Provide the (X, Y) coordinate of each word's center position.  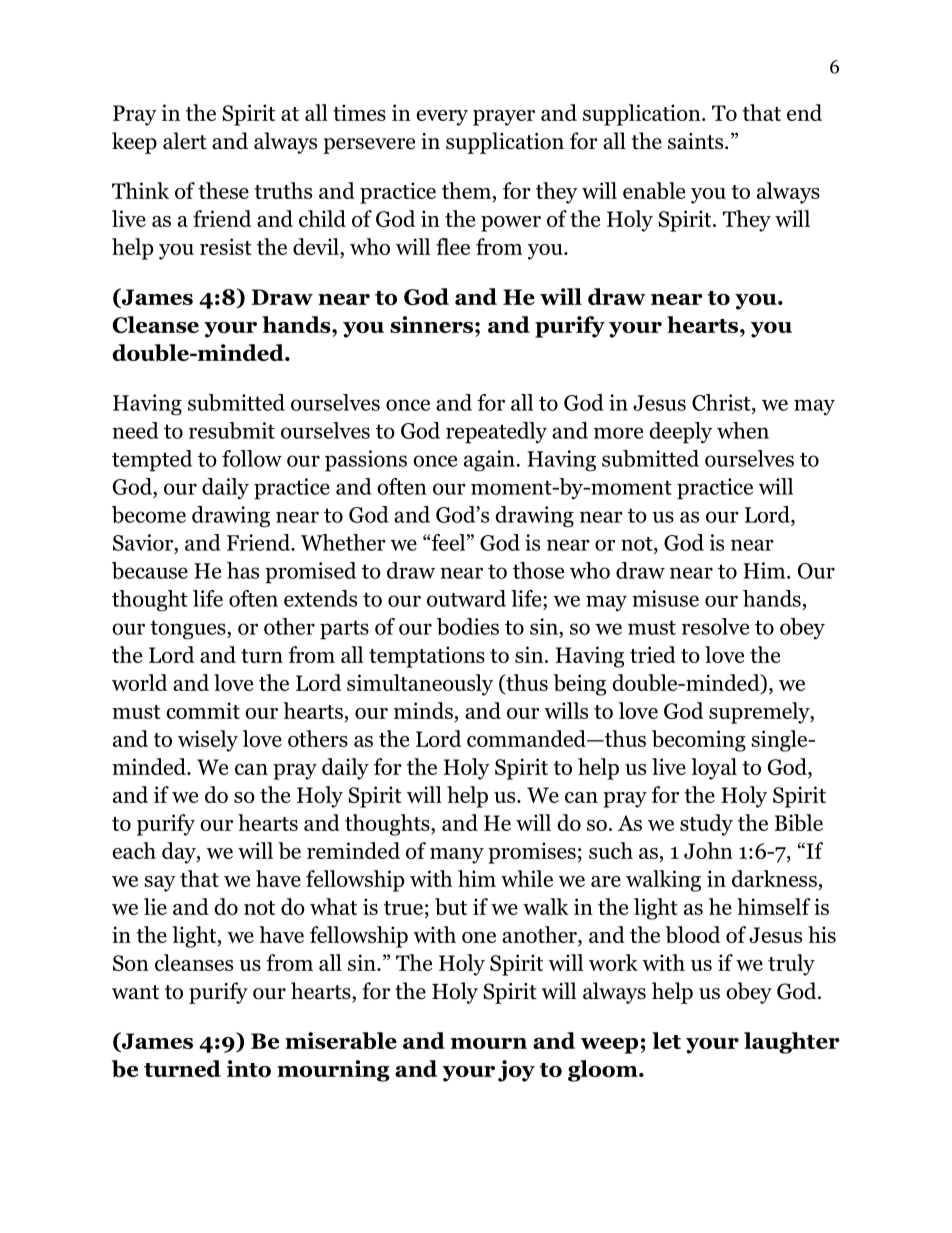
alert (185, 141)
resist (226, 246)
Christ (722, 402)
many (457, 856)
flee (453, 246)
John (708, 850)
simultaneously (420, 685)
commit (203, 710)
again (489, 461)
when (743, 430)
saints (697, 141)
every (442, 118)
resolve (715, 626)
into (249, 1068)
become (149, 514)
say (160, 884)
